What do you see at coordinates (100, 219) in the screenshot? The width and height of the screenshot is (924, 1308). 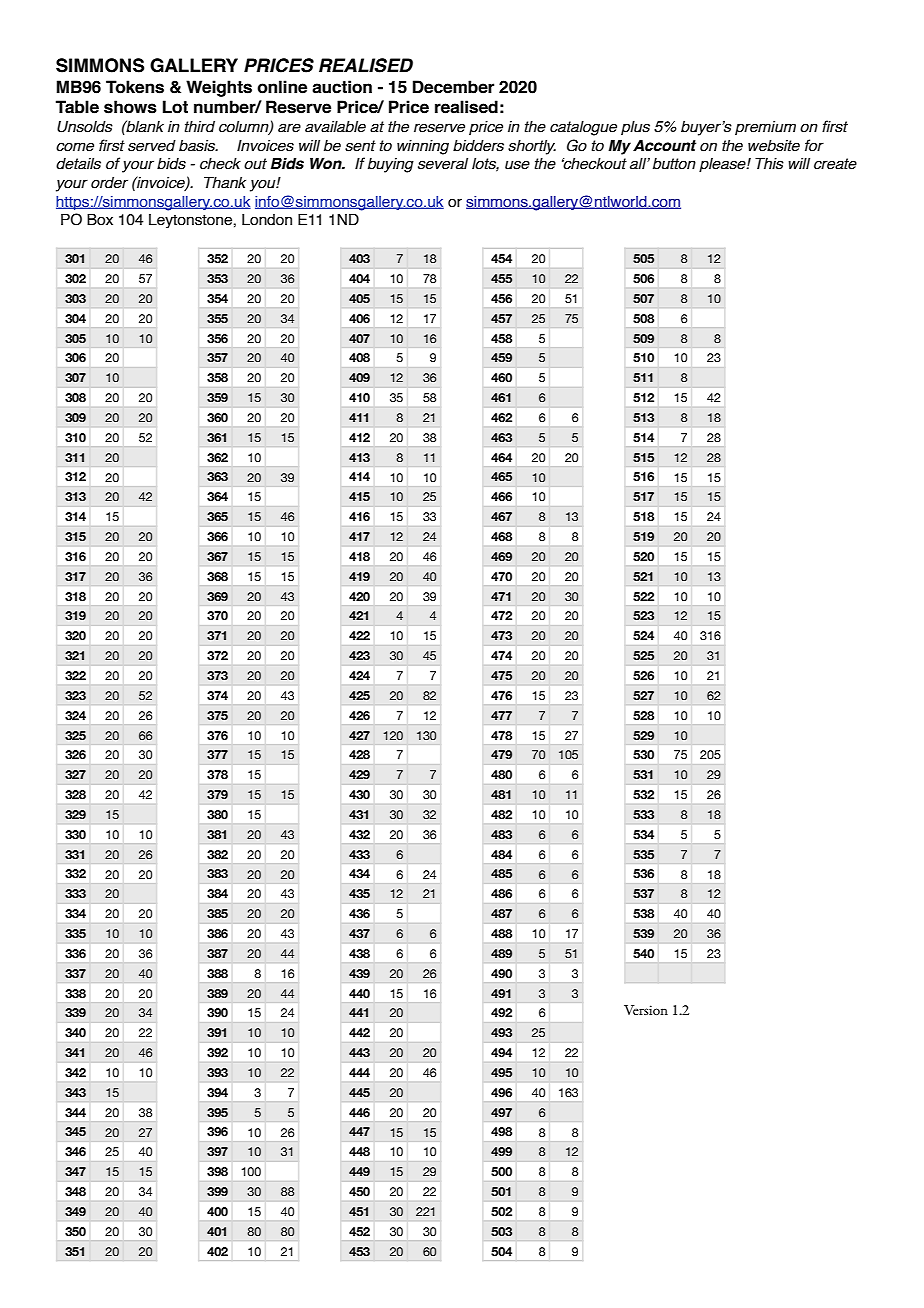 I see `Box` at bounding box center [100, 219].
